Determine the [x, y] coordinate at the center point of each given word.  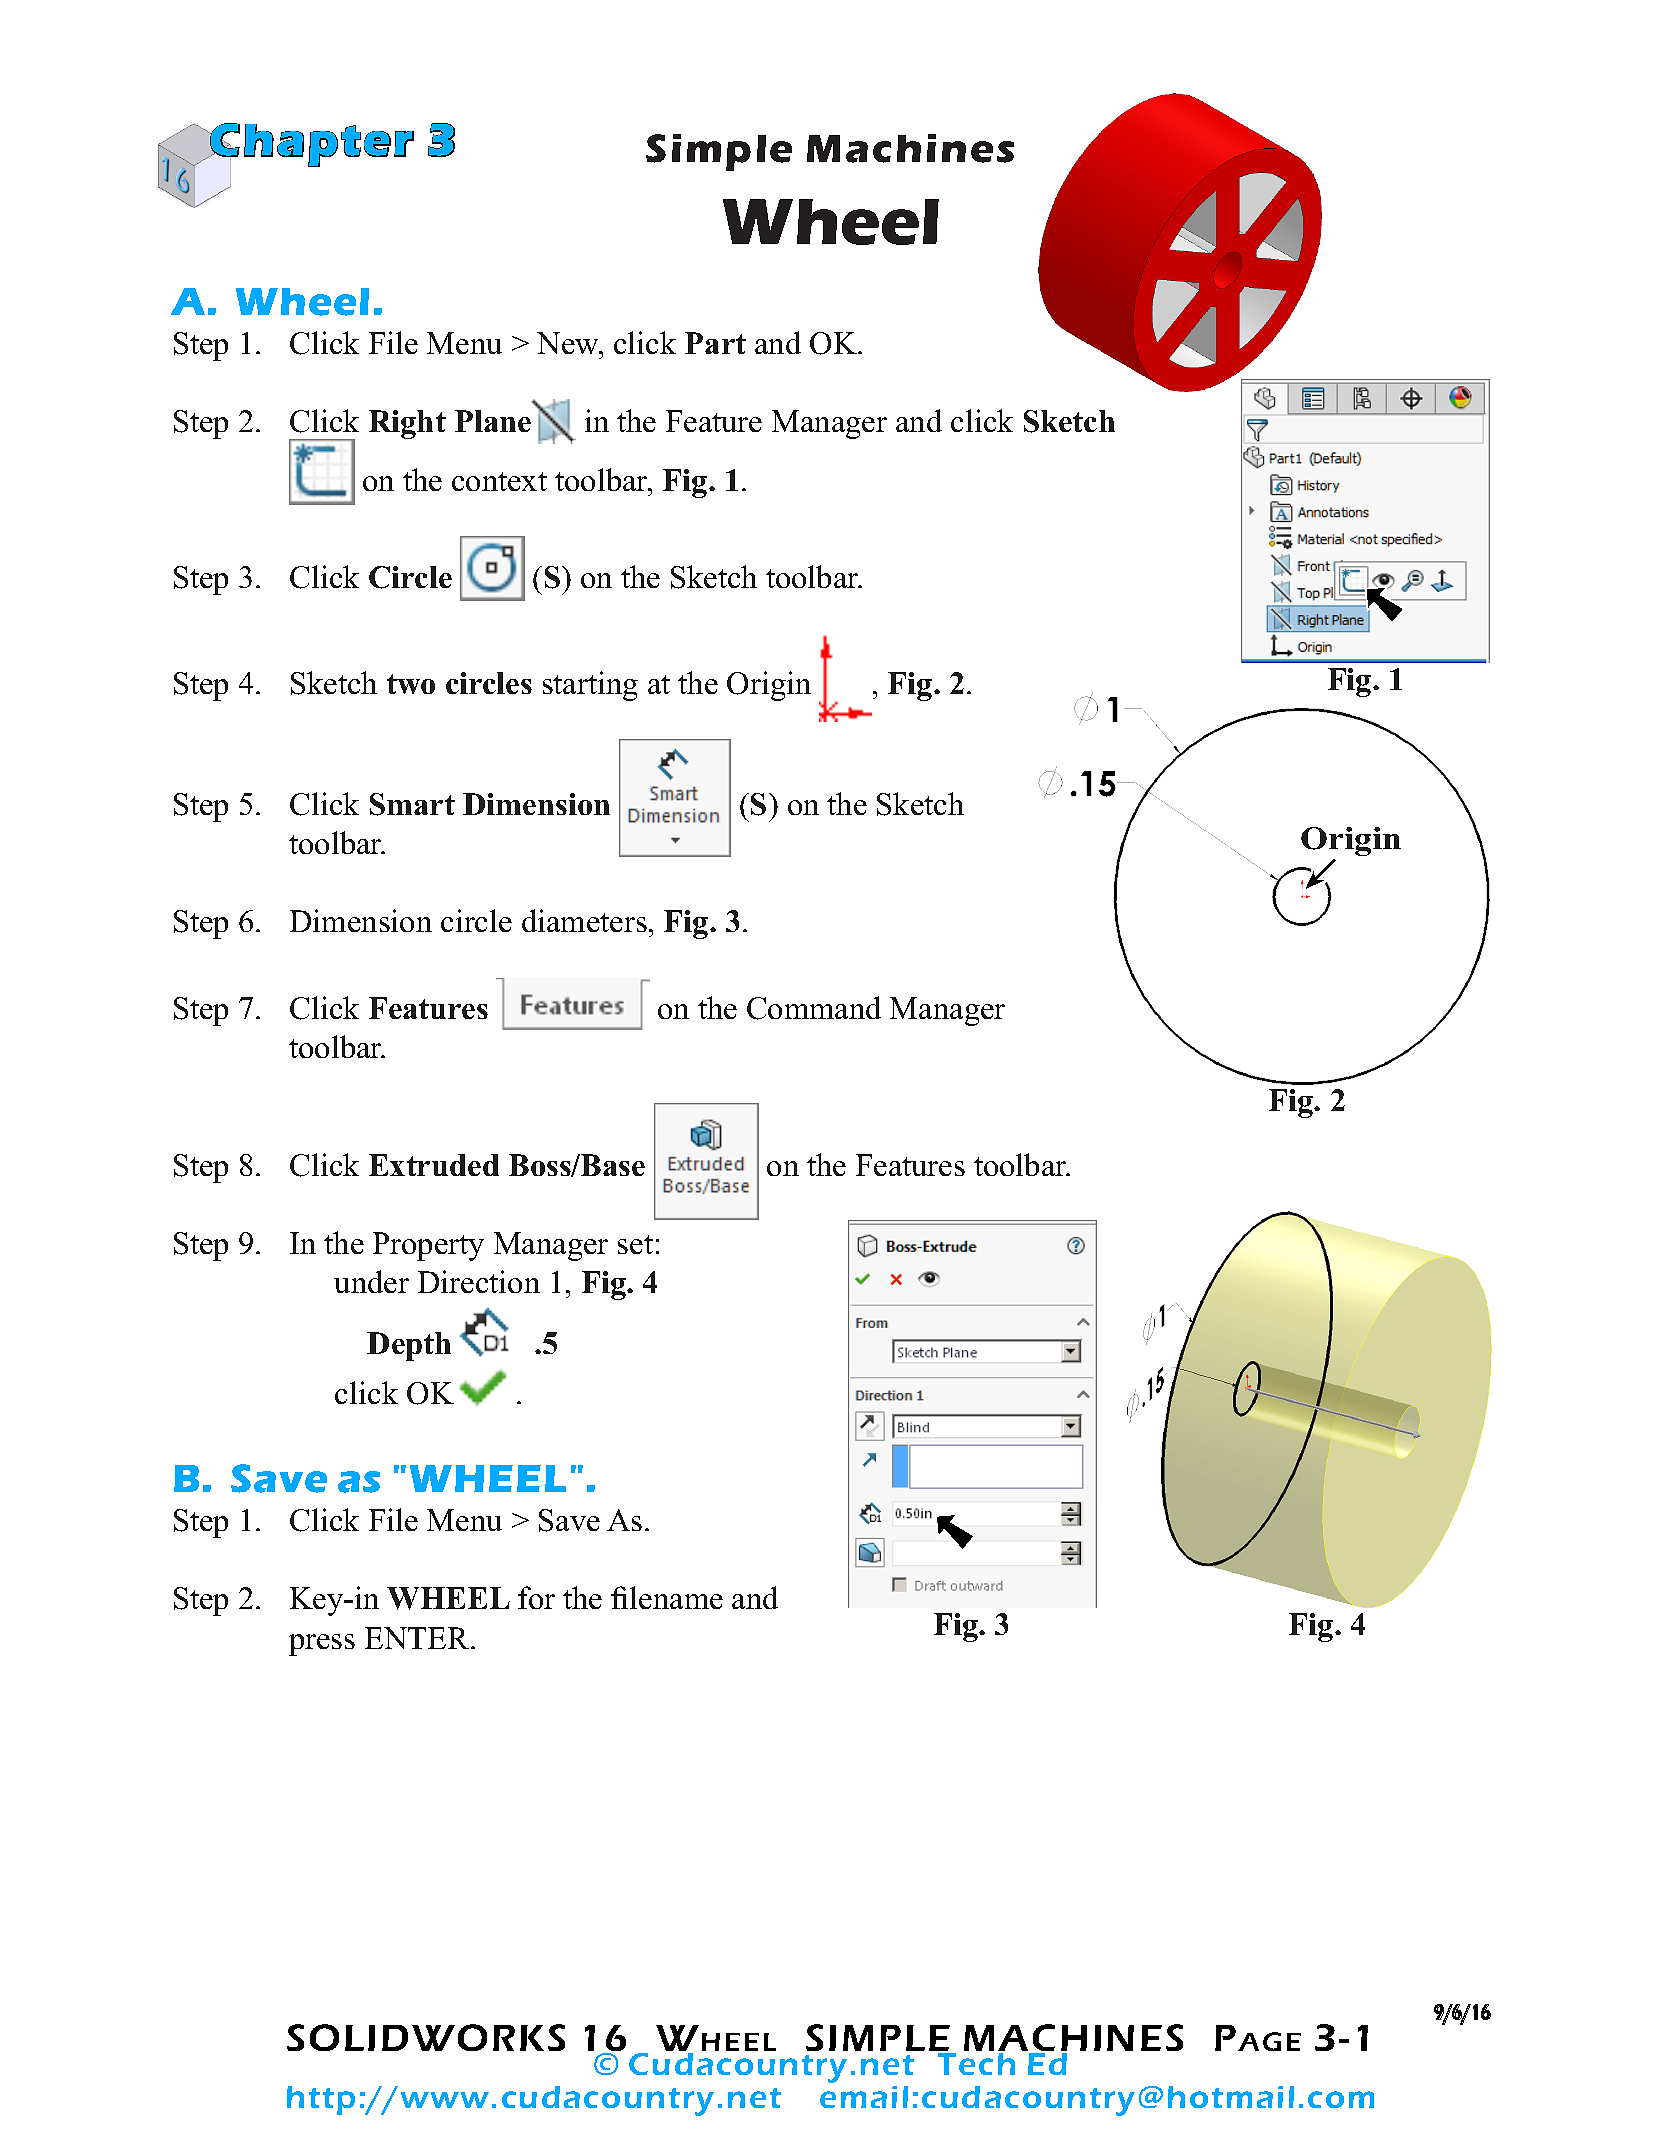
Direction [479, 1281]
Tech [976, 2064]
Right [407, 424]
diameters [584, 920]
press [322, 1645]
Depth [409, 1346]
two [411, 684]
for [536, 1597]
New [569, 343]
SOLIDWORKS [426, 2037]
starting [590, 686]
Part [715, 343]
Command [814, 1008]
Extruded [434, 1165]
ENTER [418, 1638]
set [635, 1244]
